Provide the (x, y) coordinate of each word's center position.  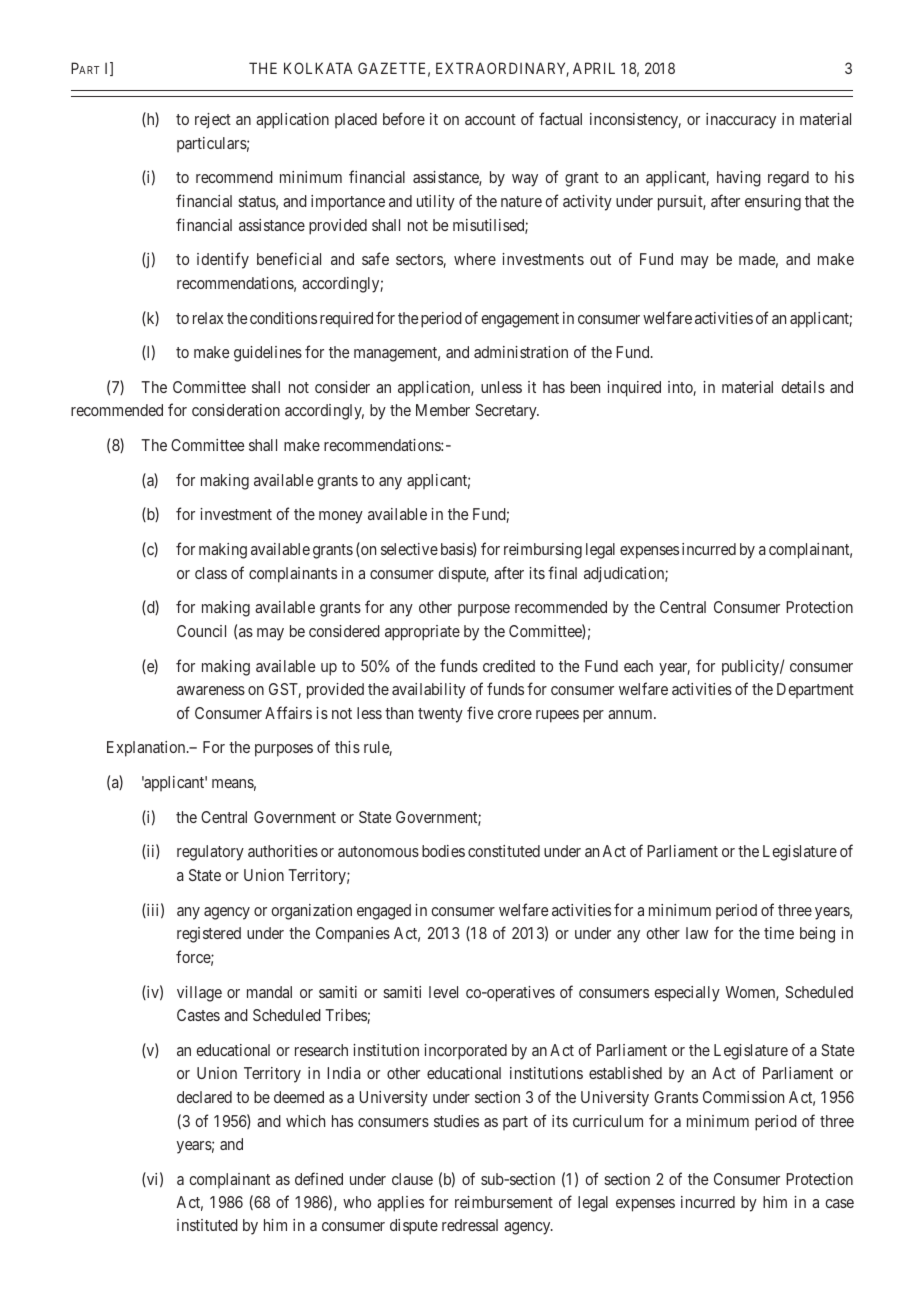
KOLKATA (318, 68)
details (803, 387)
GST (285, 690)
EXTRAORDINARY (502, 69)
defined (319, 1178)
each (638, 666)
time (779, 933)
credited (509, 666)
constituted (504, 851)
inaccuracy (741, 121)
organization (311, 912)
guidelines (268, 354)
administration (521, 352)
